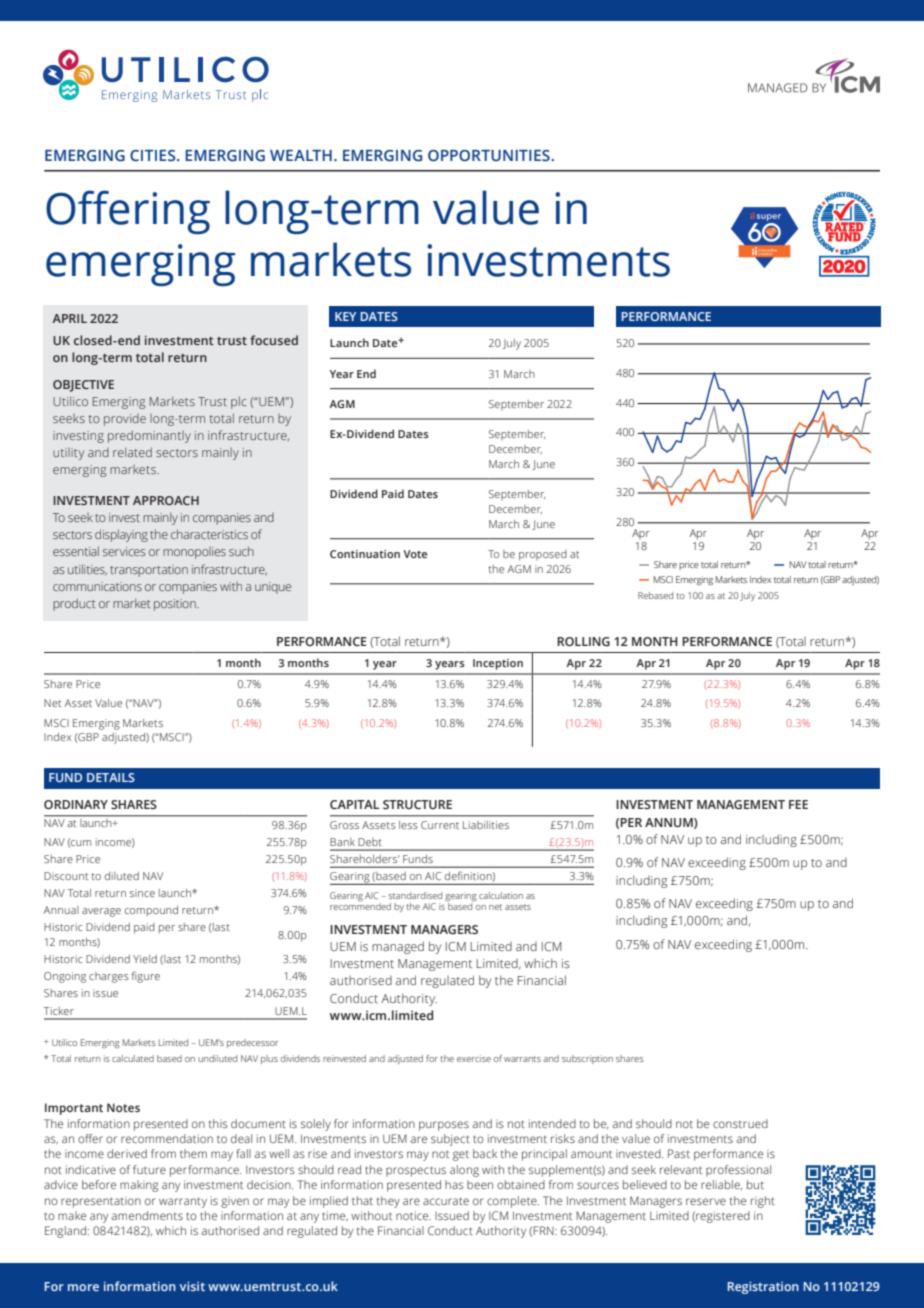 This screenshot has width=924, height=1308. What do you see at coordinates (798, 804) in the screenshot?
I see `FEE` at bounding box center [798, 804].
